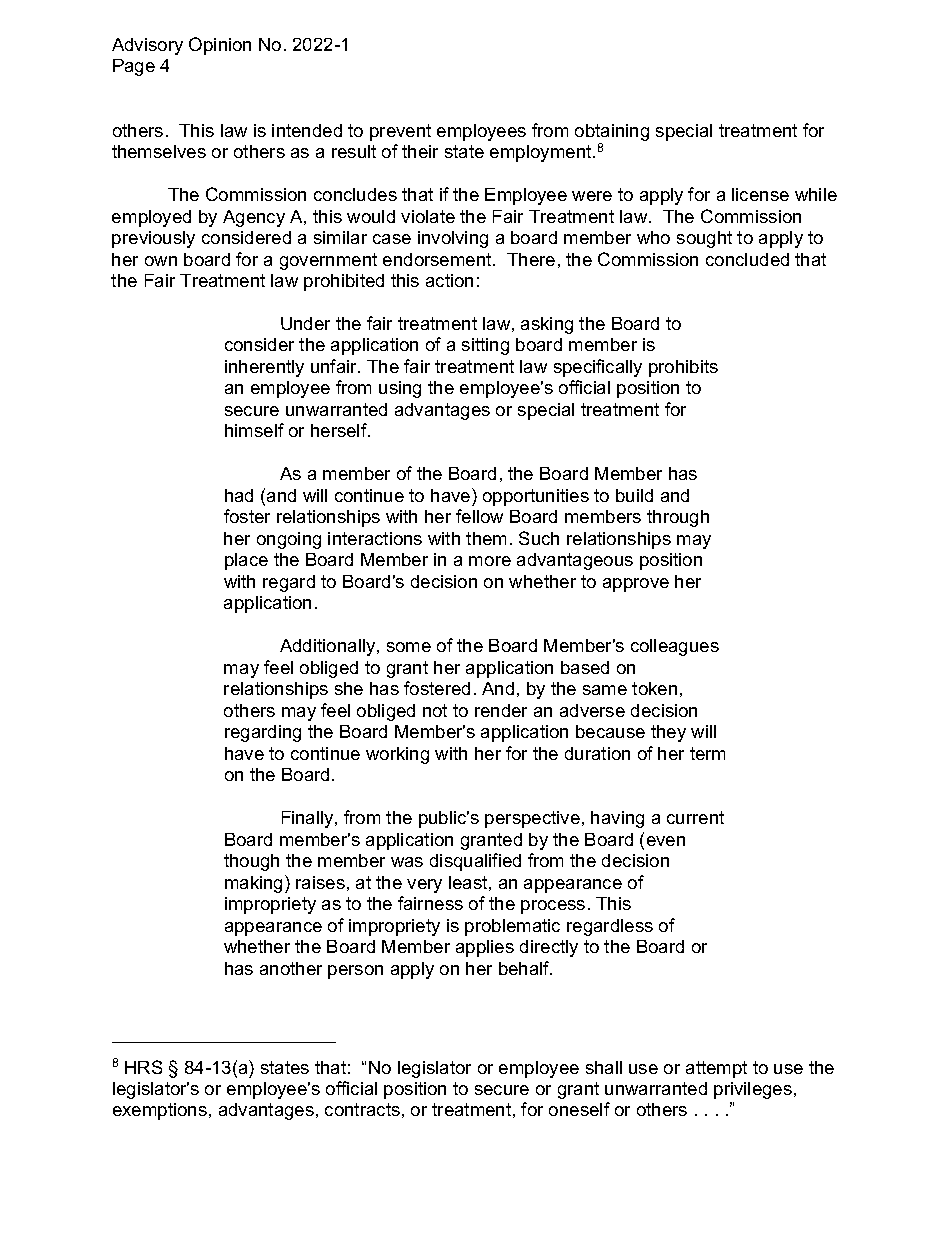  What do you see at coordinates (220, 46) in the document?
I see `Opinion` at bounding box center [220, 46].
